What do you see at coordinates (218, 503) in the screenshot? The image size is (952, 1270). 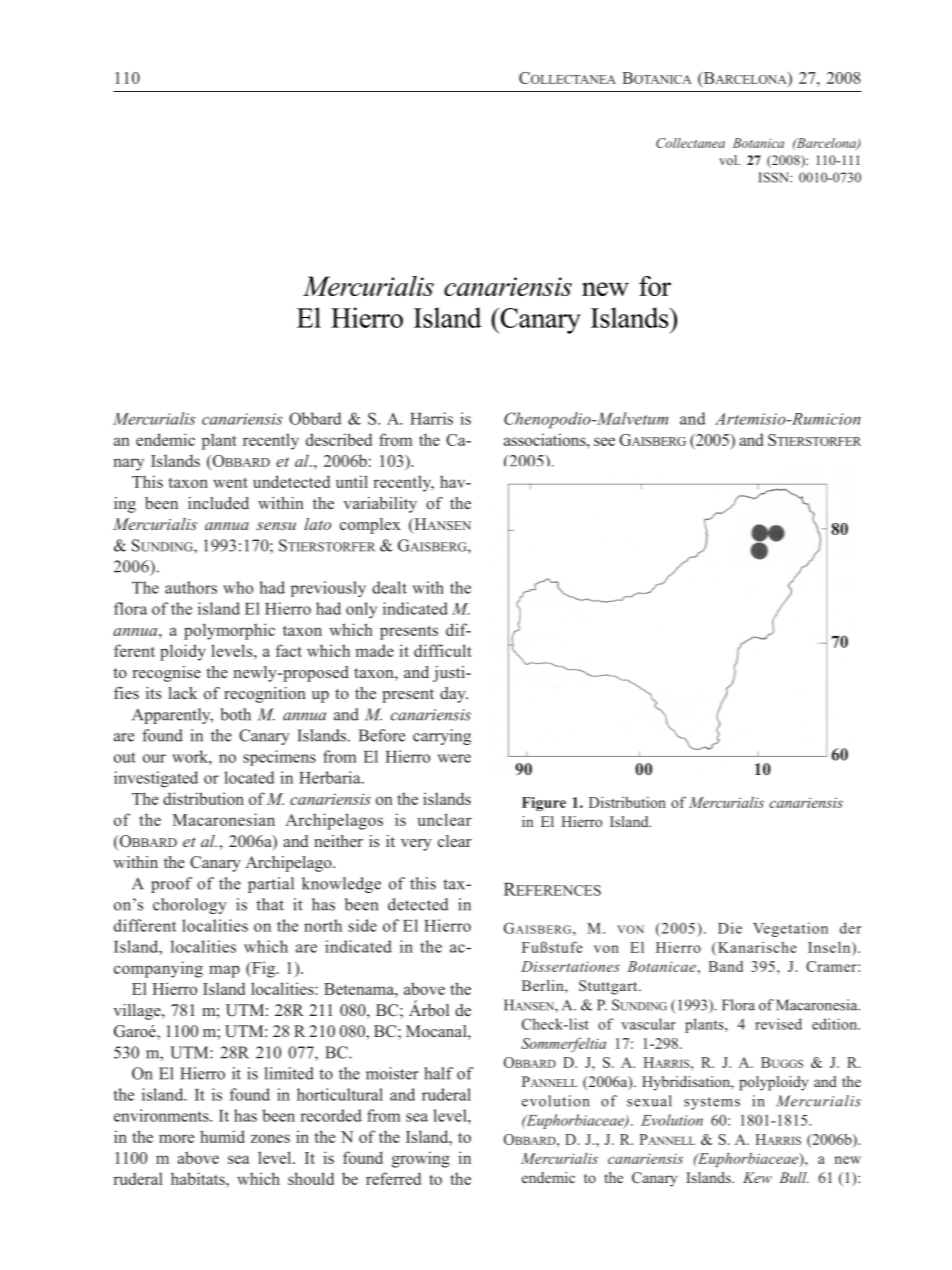 I see `included` at bounding box center [218, 503].
